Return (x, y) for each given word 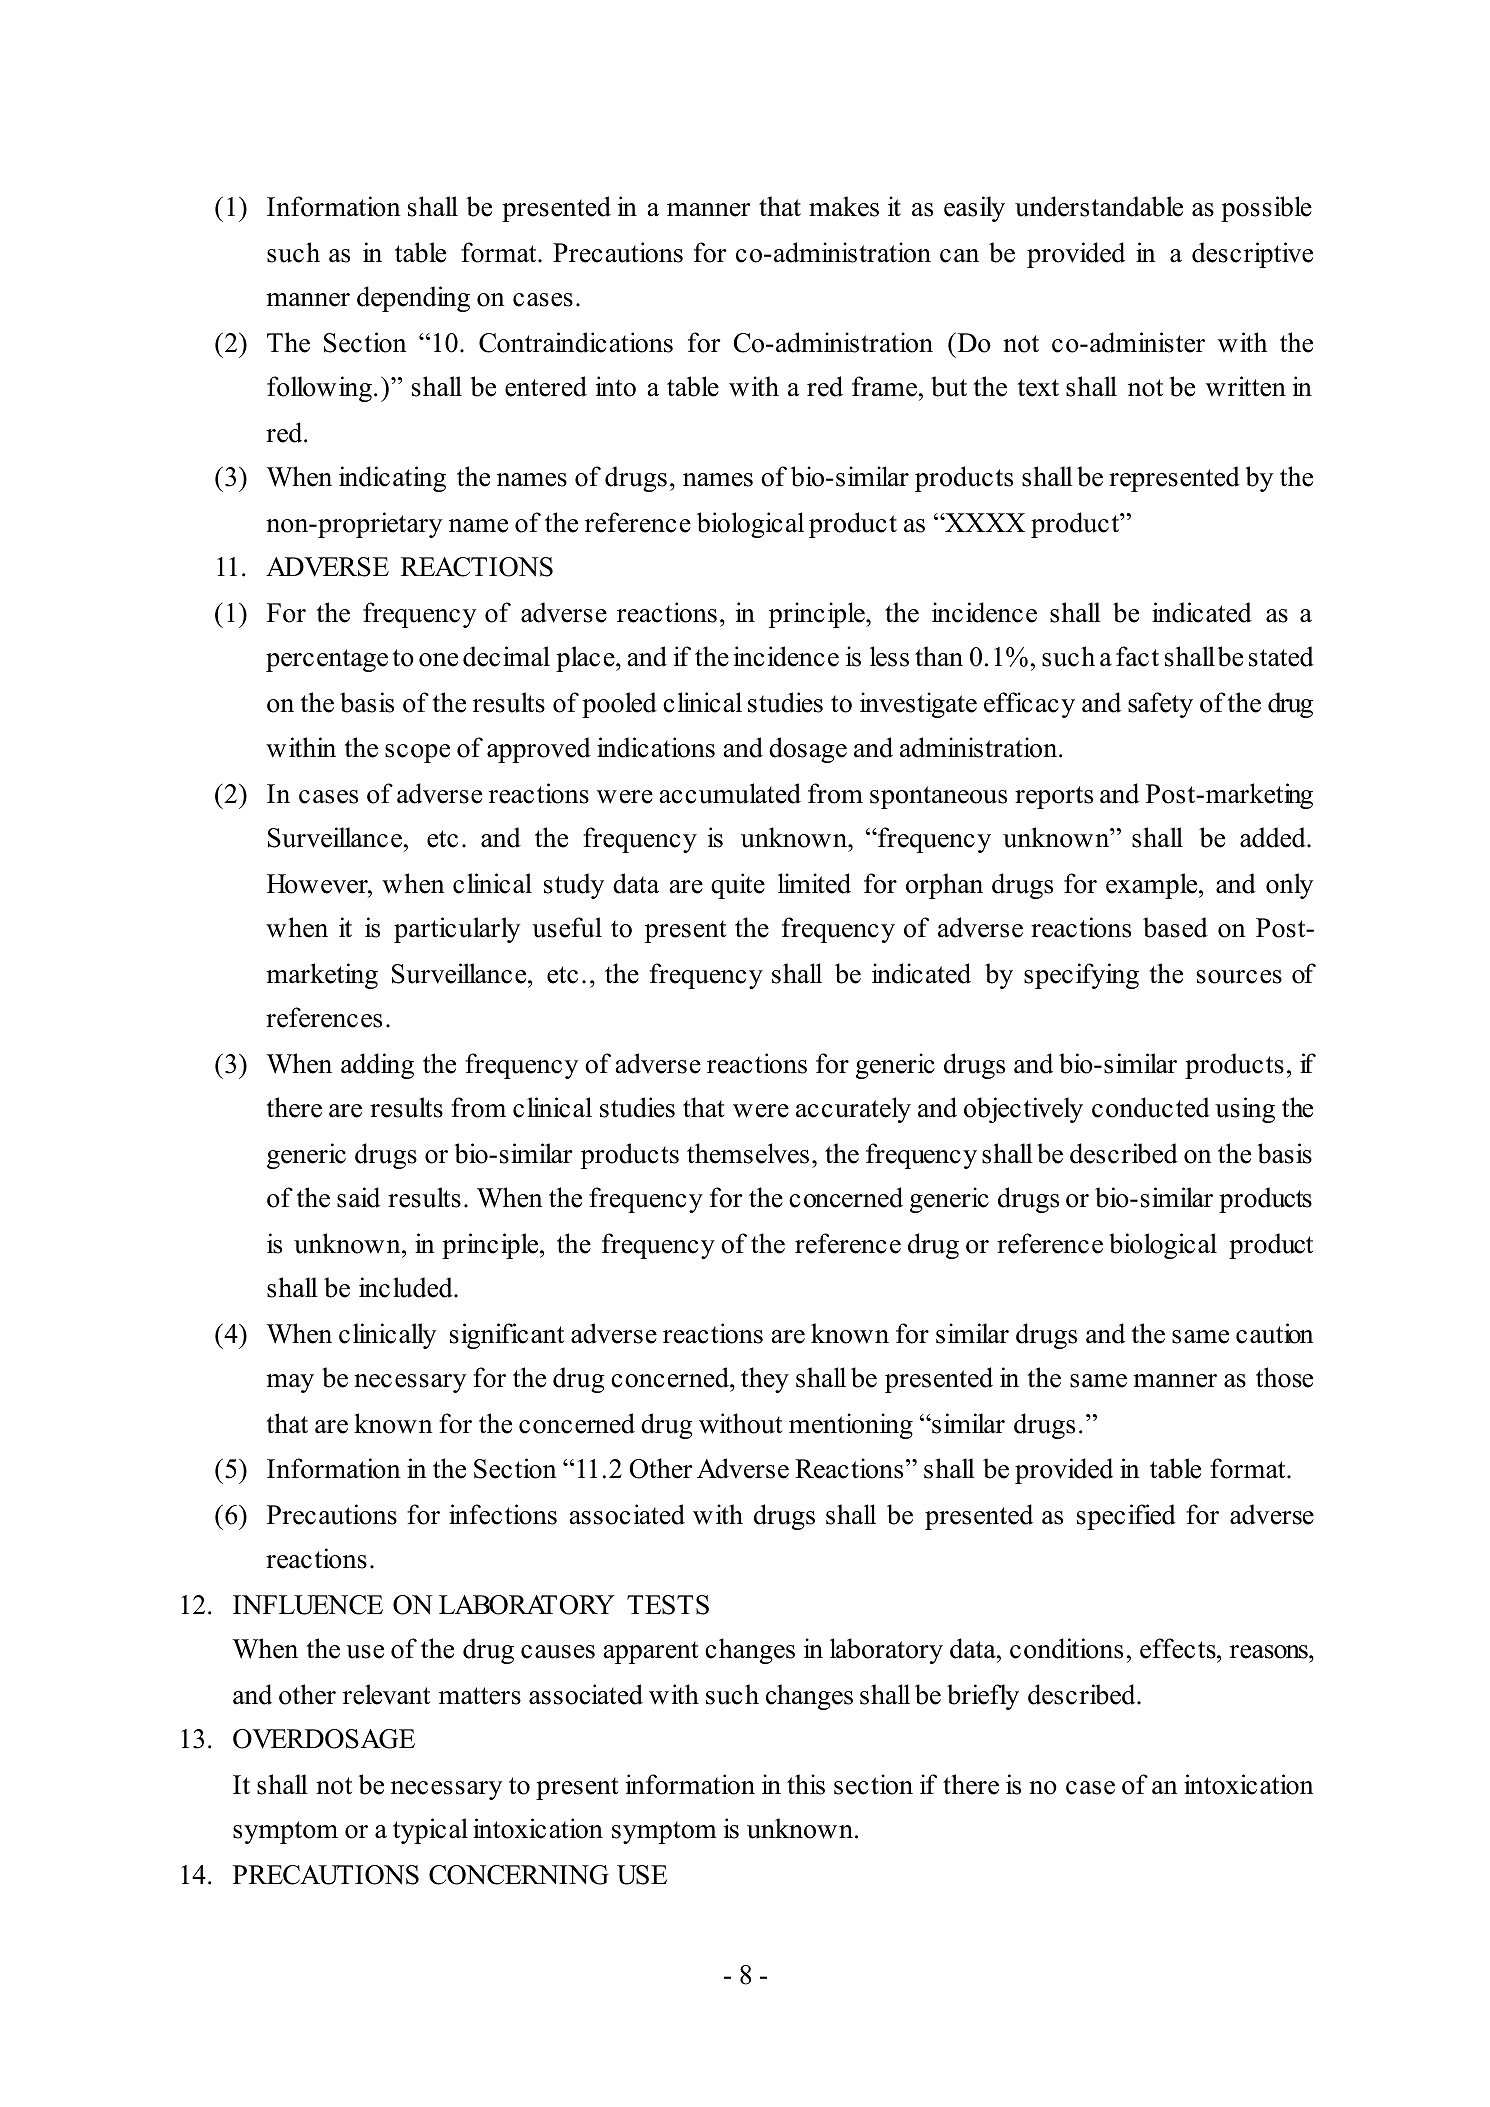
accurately (853, 1110)
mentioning (851, 1426)
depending (413, 299)
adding (377, 1066)
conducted (1151, 1107)
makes (844, 206)
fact (1137, 656)
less (889, 656)
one (438, 660)
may (290, 1383)
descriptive (1252, 255)
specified (1126, 1517)
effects (1179, 1648)
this (806, 1784)
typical (430, 1831)
